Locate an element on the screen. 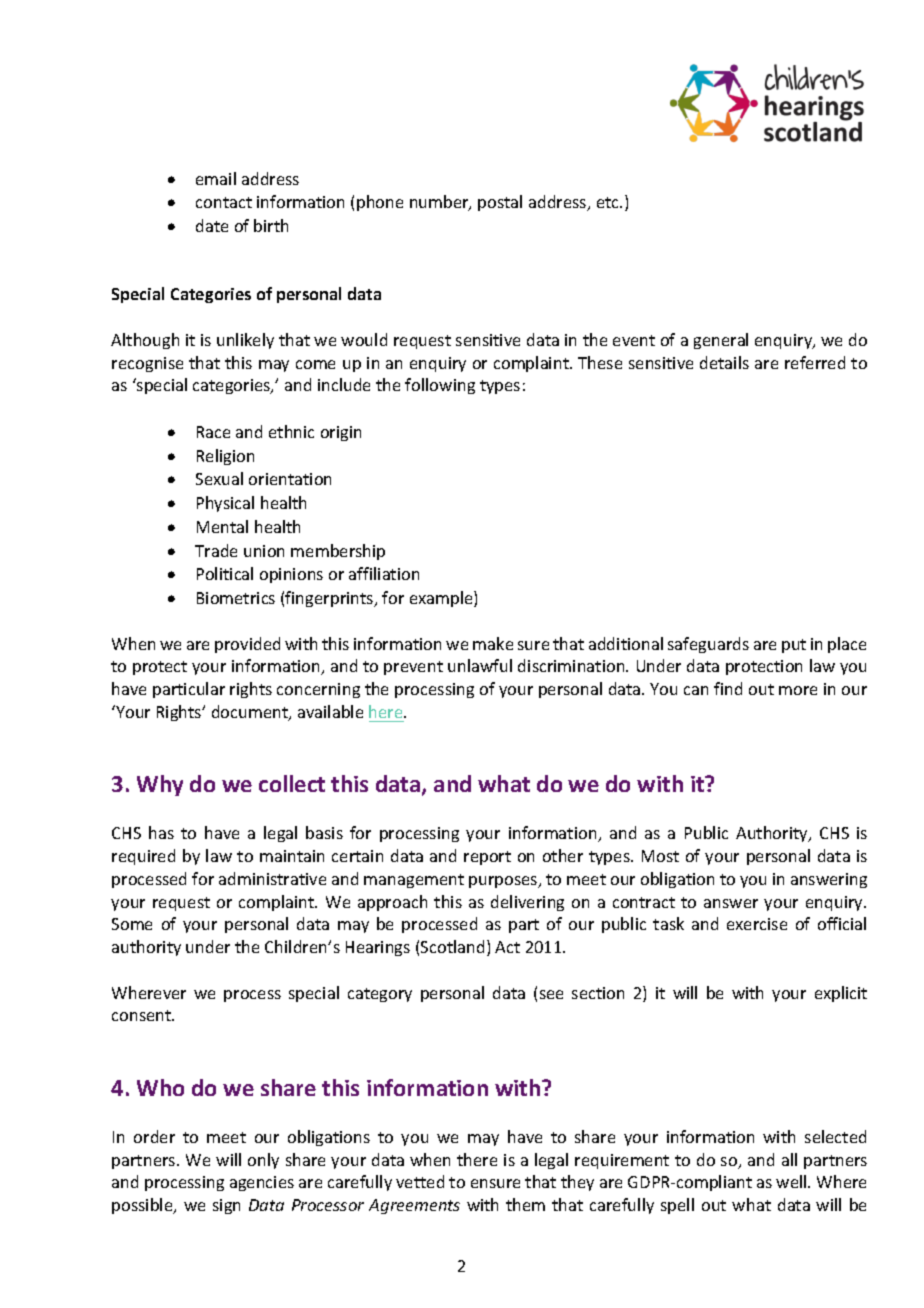  postal is located at coordinates (500, 203).
